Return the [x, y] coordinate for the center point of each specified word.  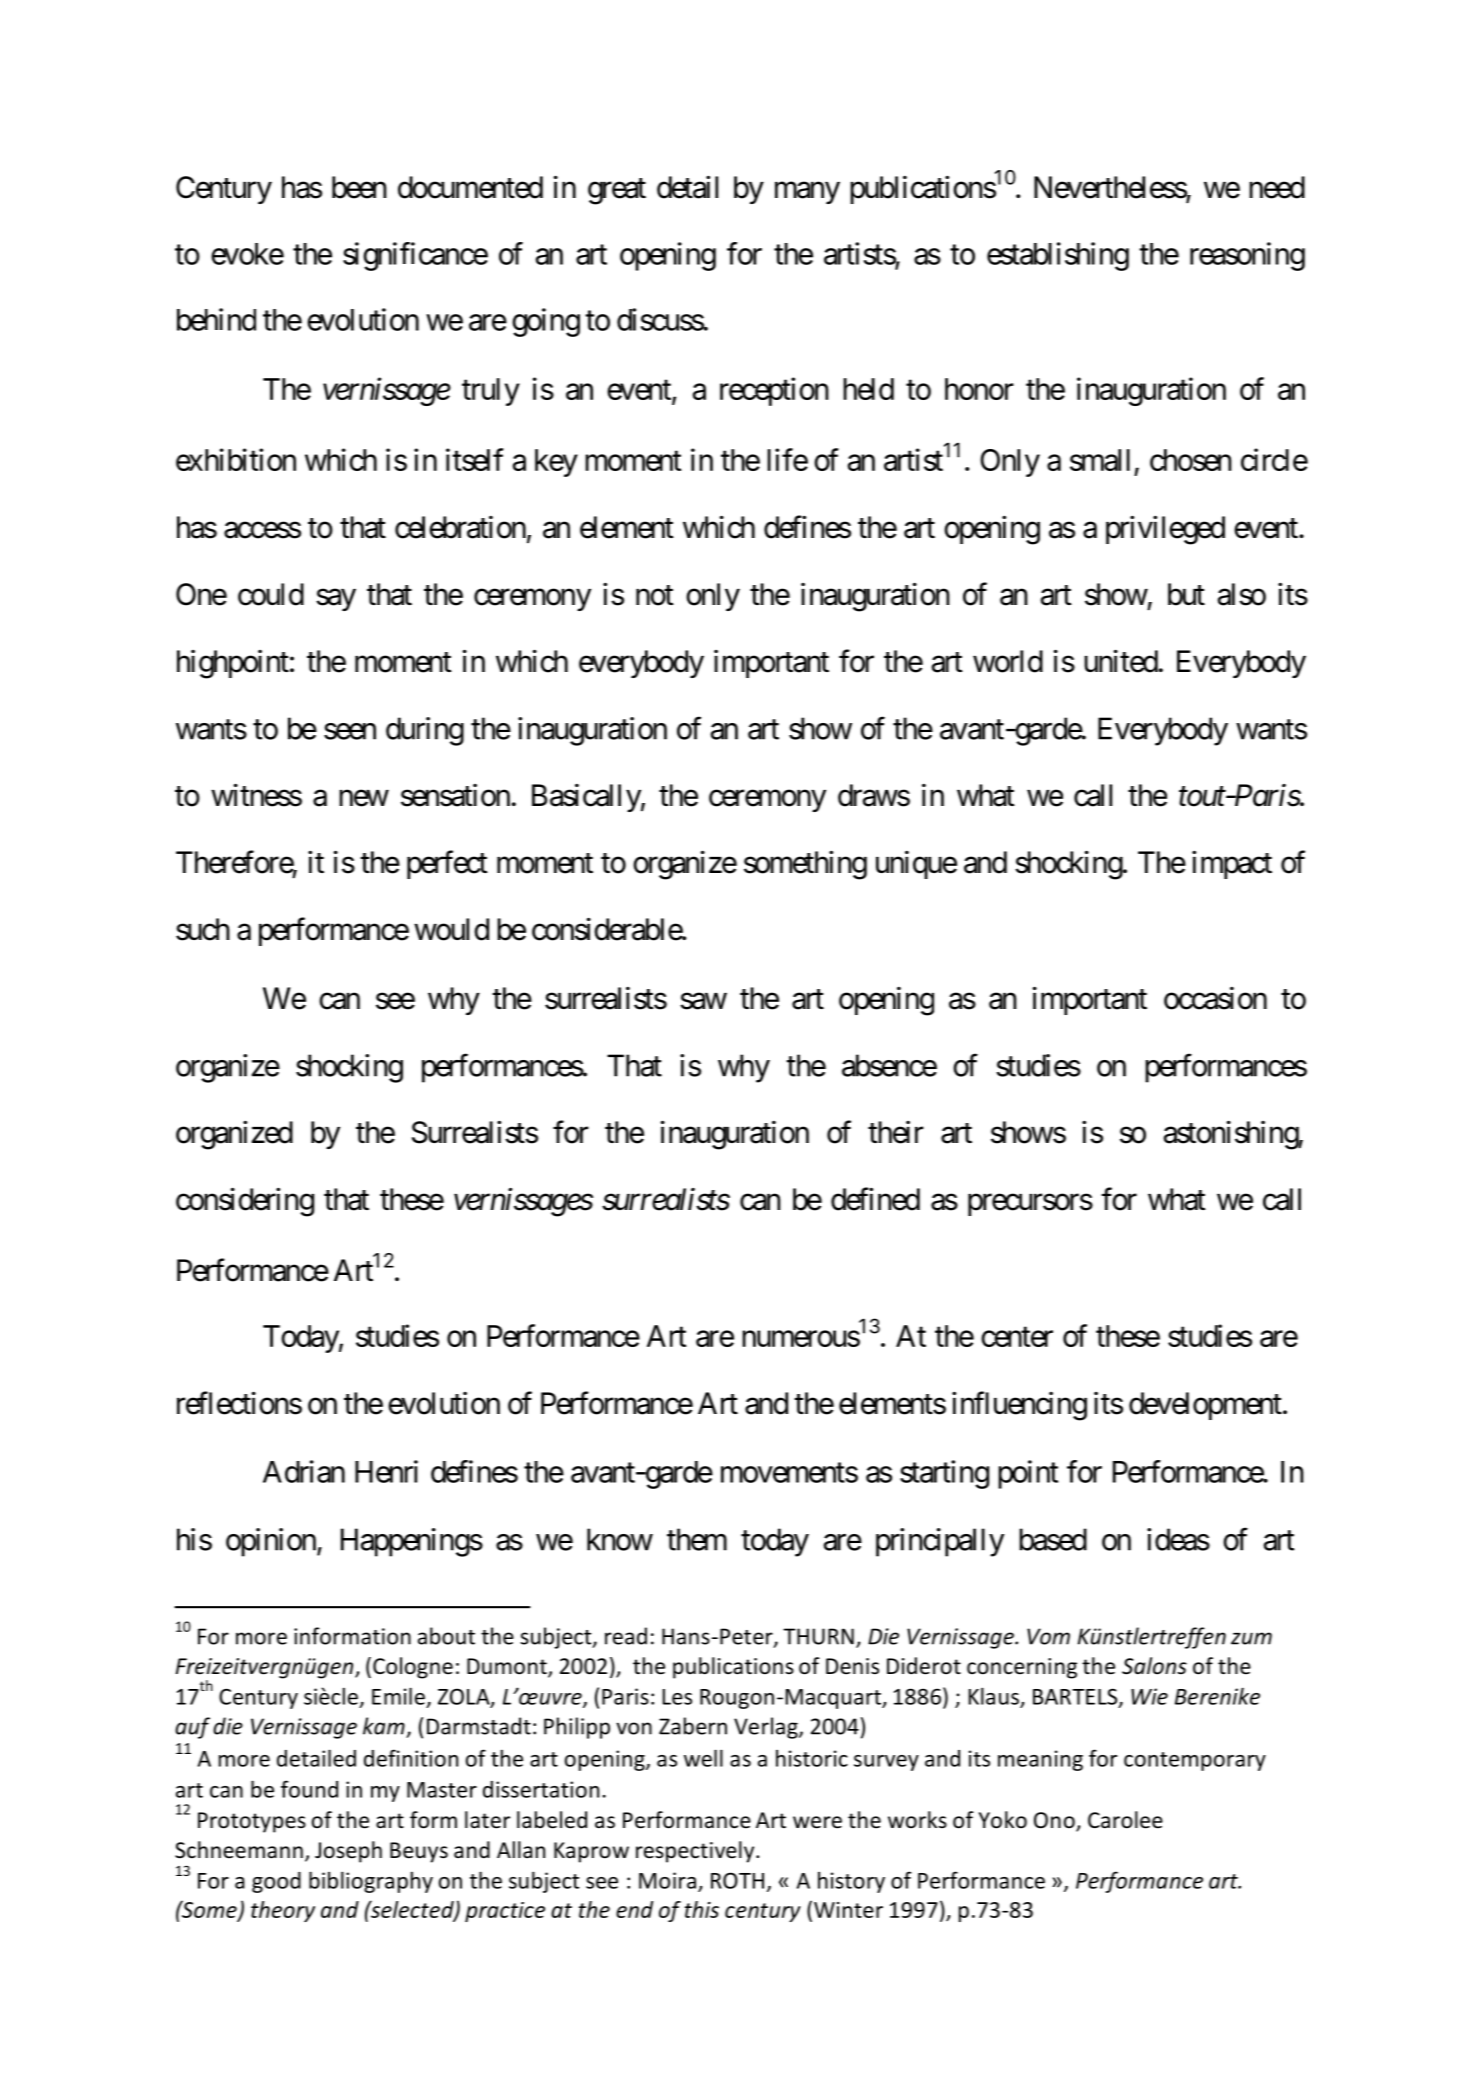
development [1205, 1406]
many [807, 193]
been [359, 187]
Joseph [348, 1852]
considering [245, 1202]
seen [350, 731]
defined [875, 1199]
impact [1232, 864]
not [655, 595]
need [1277, 187]
